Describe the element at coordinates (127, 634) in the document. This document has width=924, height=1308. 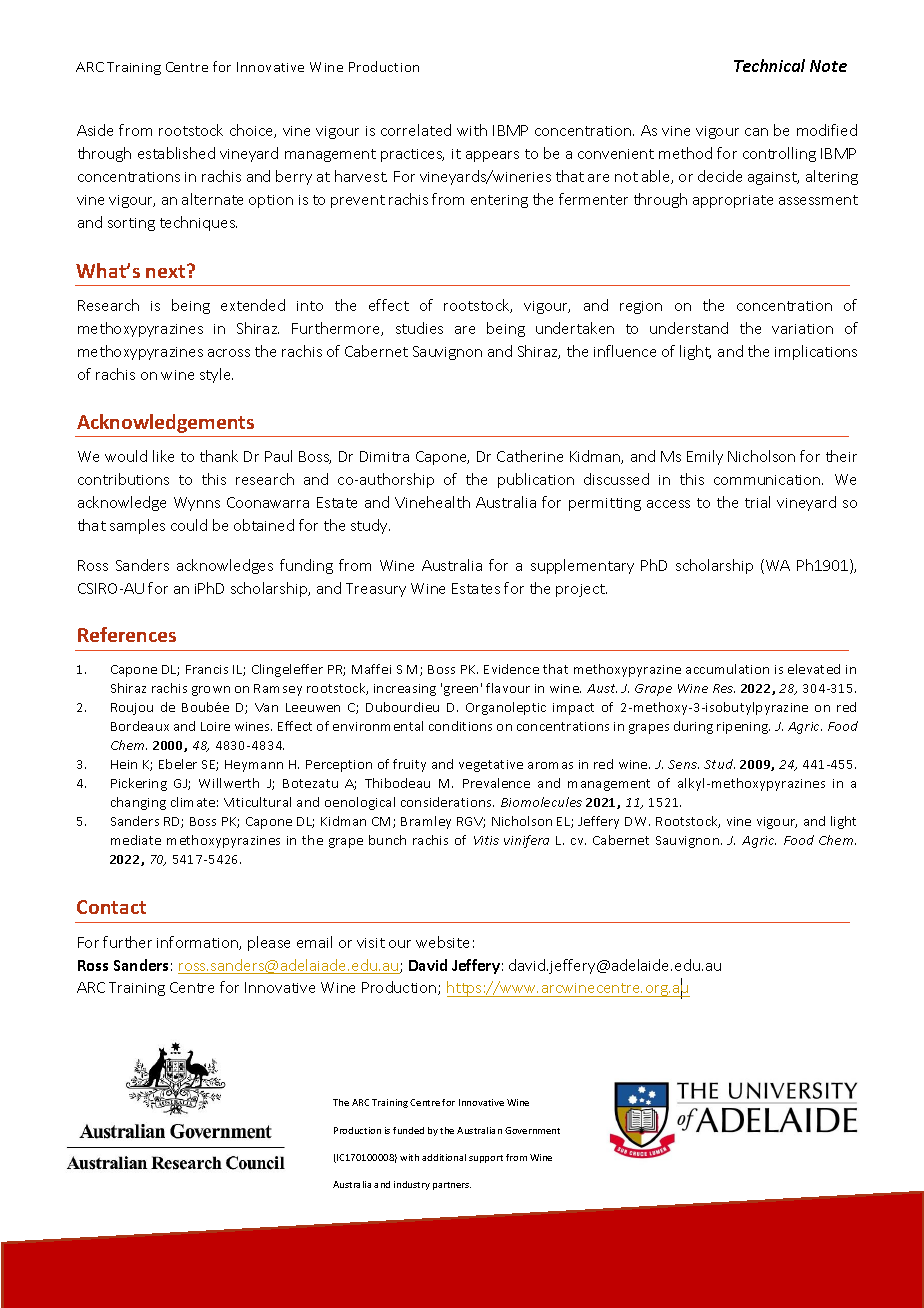
I see `References` at that location.
